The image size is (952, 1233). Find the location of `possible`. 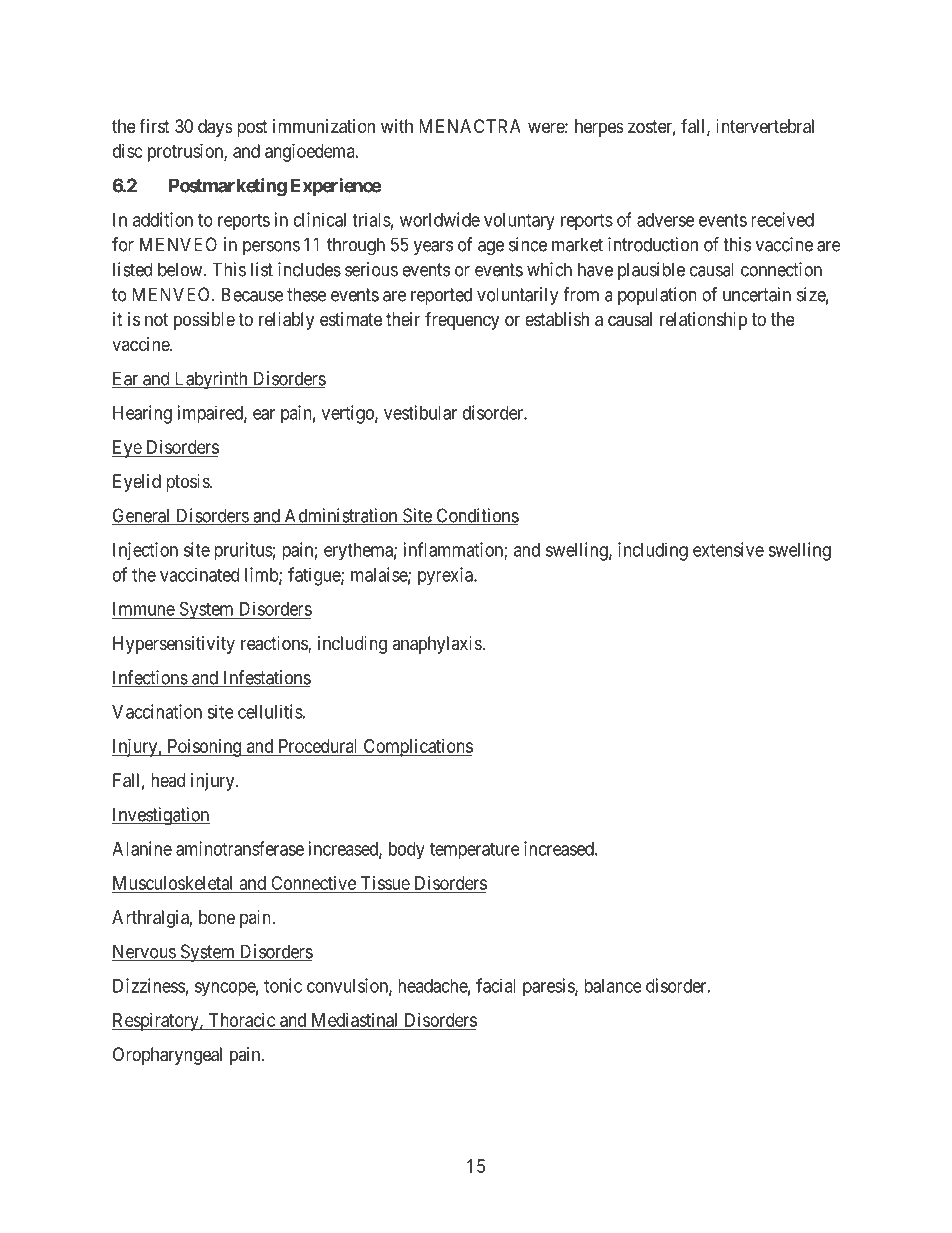

possible is located at coordinates (204, 321).
